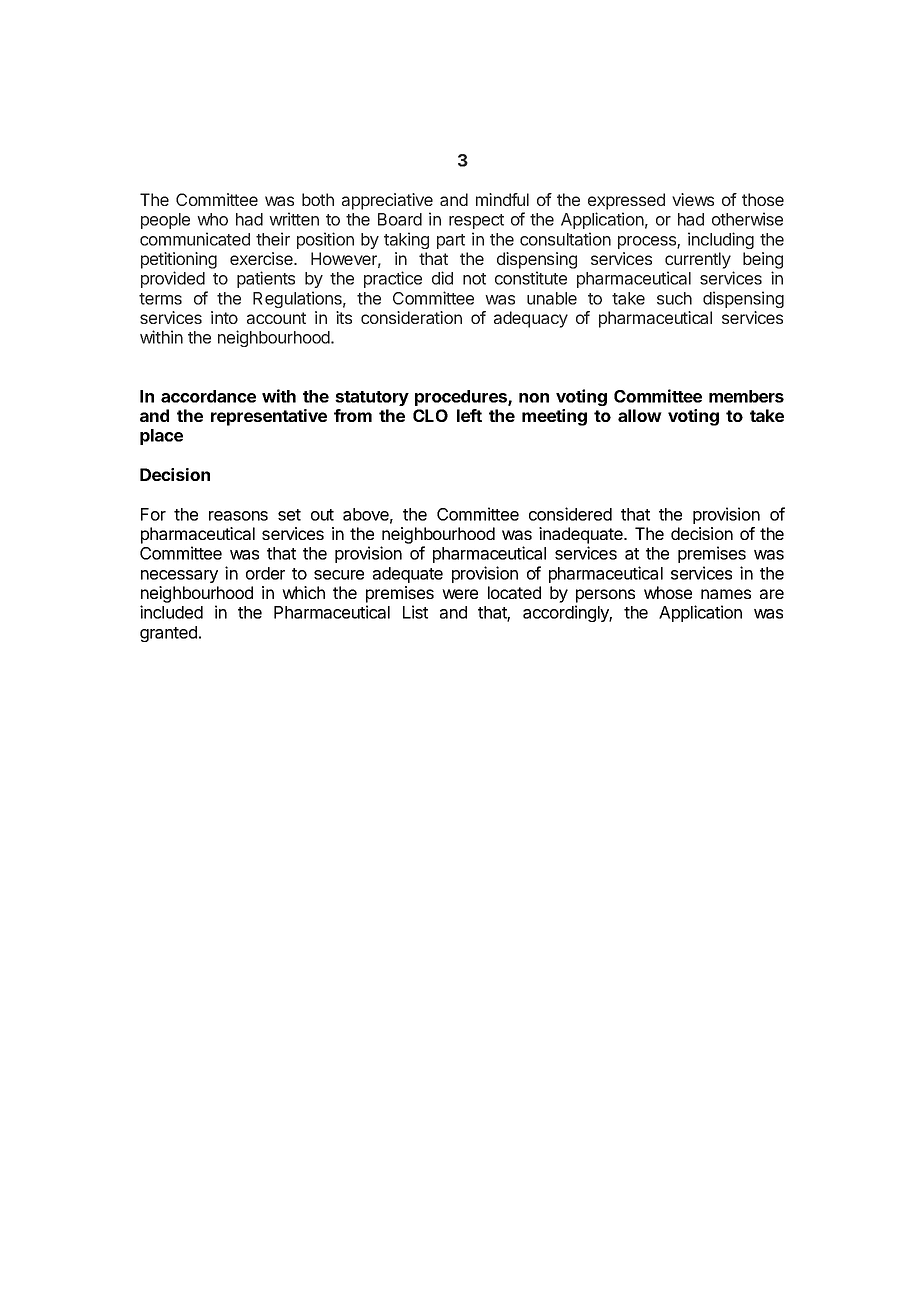 The image size is (924, 1308). I want to click on people, so click(165, 221).
